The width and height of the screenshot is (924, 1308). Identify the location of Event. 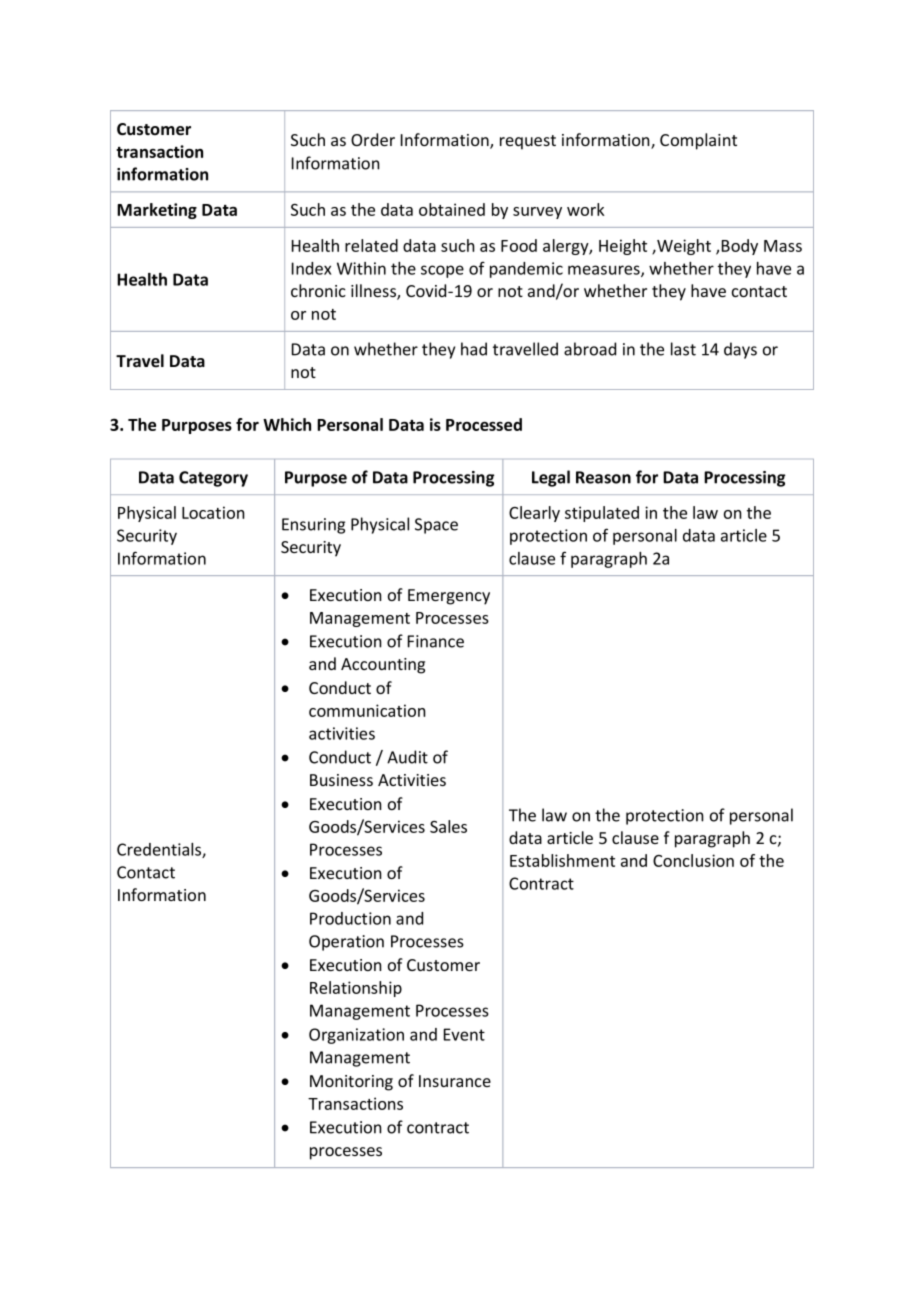
(464, 1034).
